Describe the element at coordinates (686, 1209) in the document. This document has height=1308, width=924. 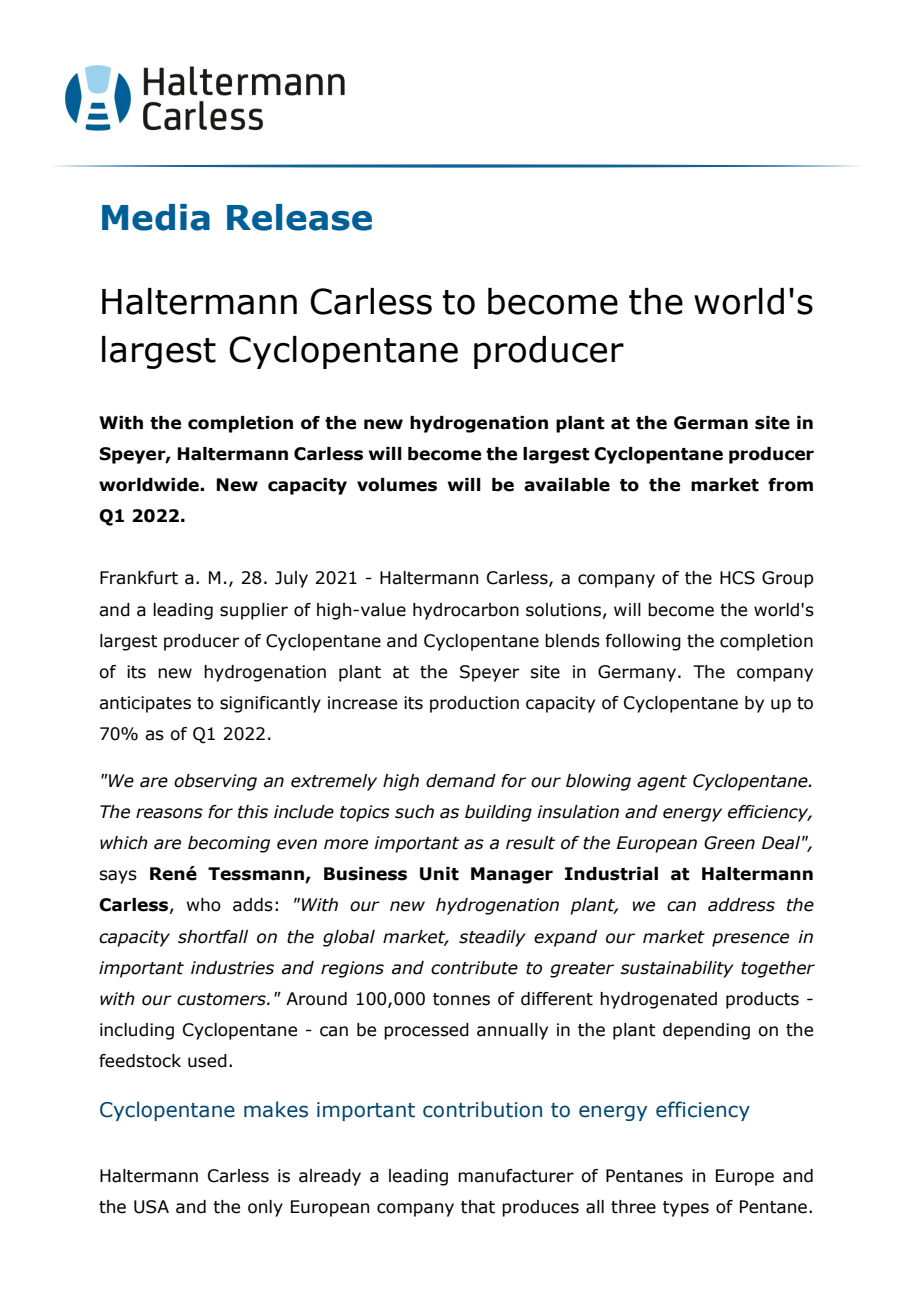
I see `types` at that location.
